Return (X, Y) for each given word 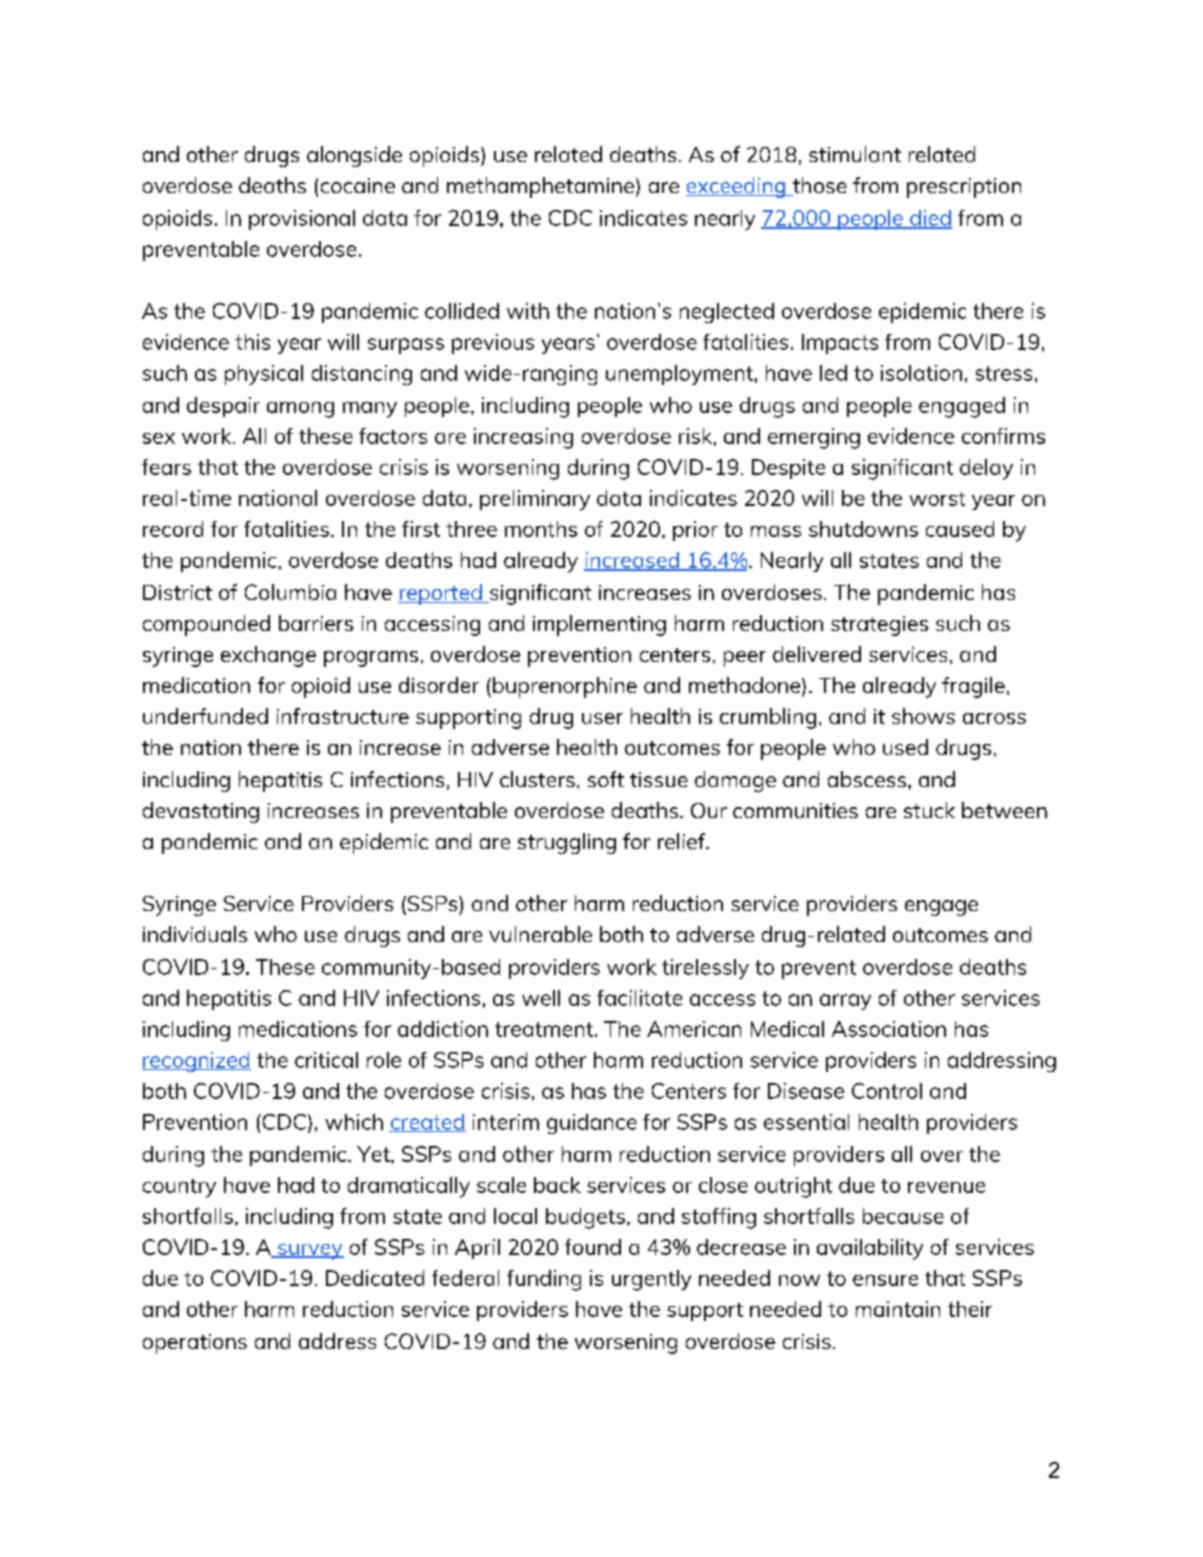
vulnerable (540, 934)
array (845, 1002)
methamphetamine (540, 187)
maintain (898, 1309)
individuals (195, 934)
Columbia (290, 592)
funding (544, 1280)
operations (195, 1344)
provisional (302, 220)
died (930, 219)
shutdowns (863, 529)
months (541, 529)
